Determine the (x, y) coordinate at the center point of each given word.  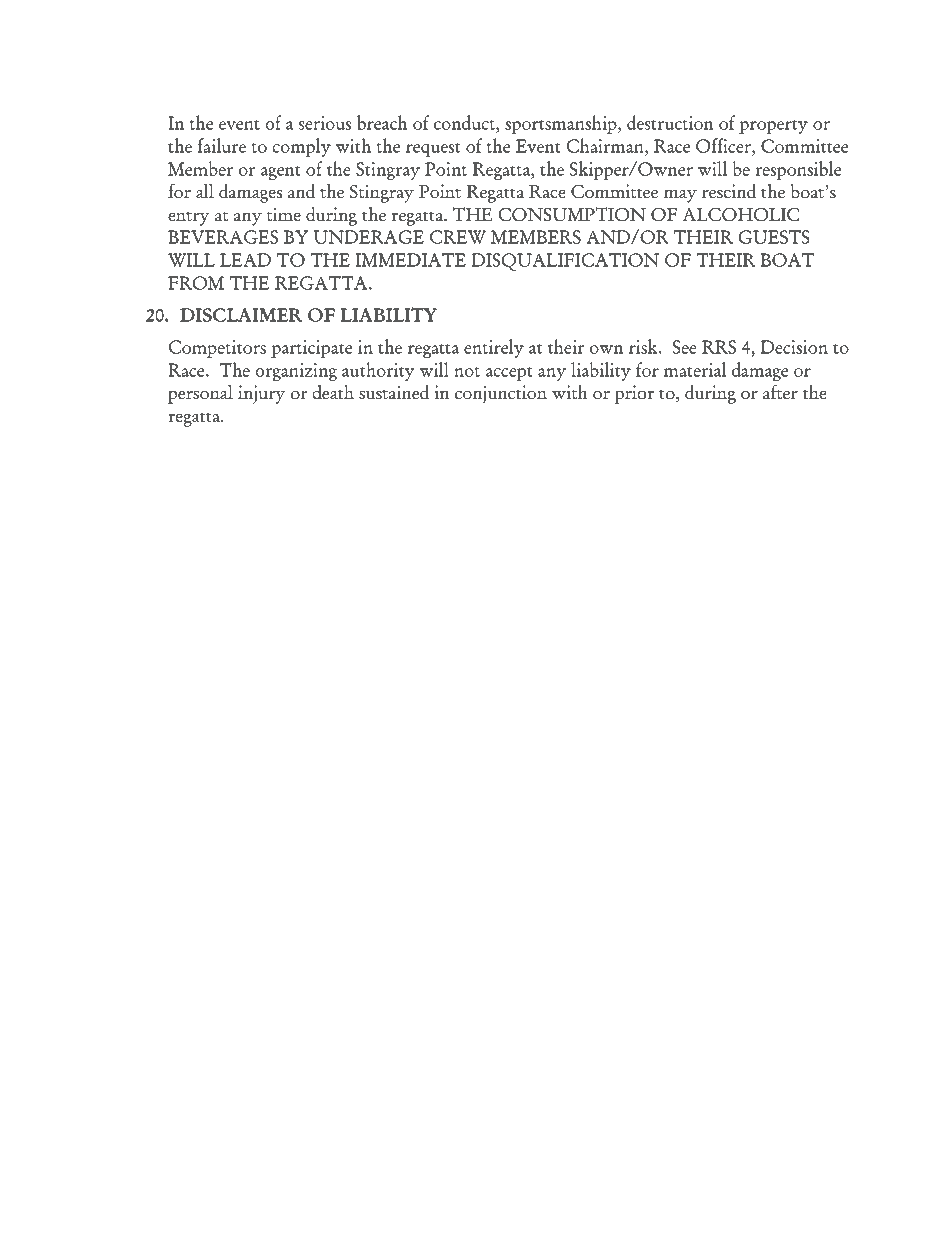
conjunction (501, 394)
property (773, 127)
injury (261, 394)
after (780, 392)
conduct (465, 124)
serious (325, 123)
